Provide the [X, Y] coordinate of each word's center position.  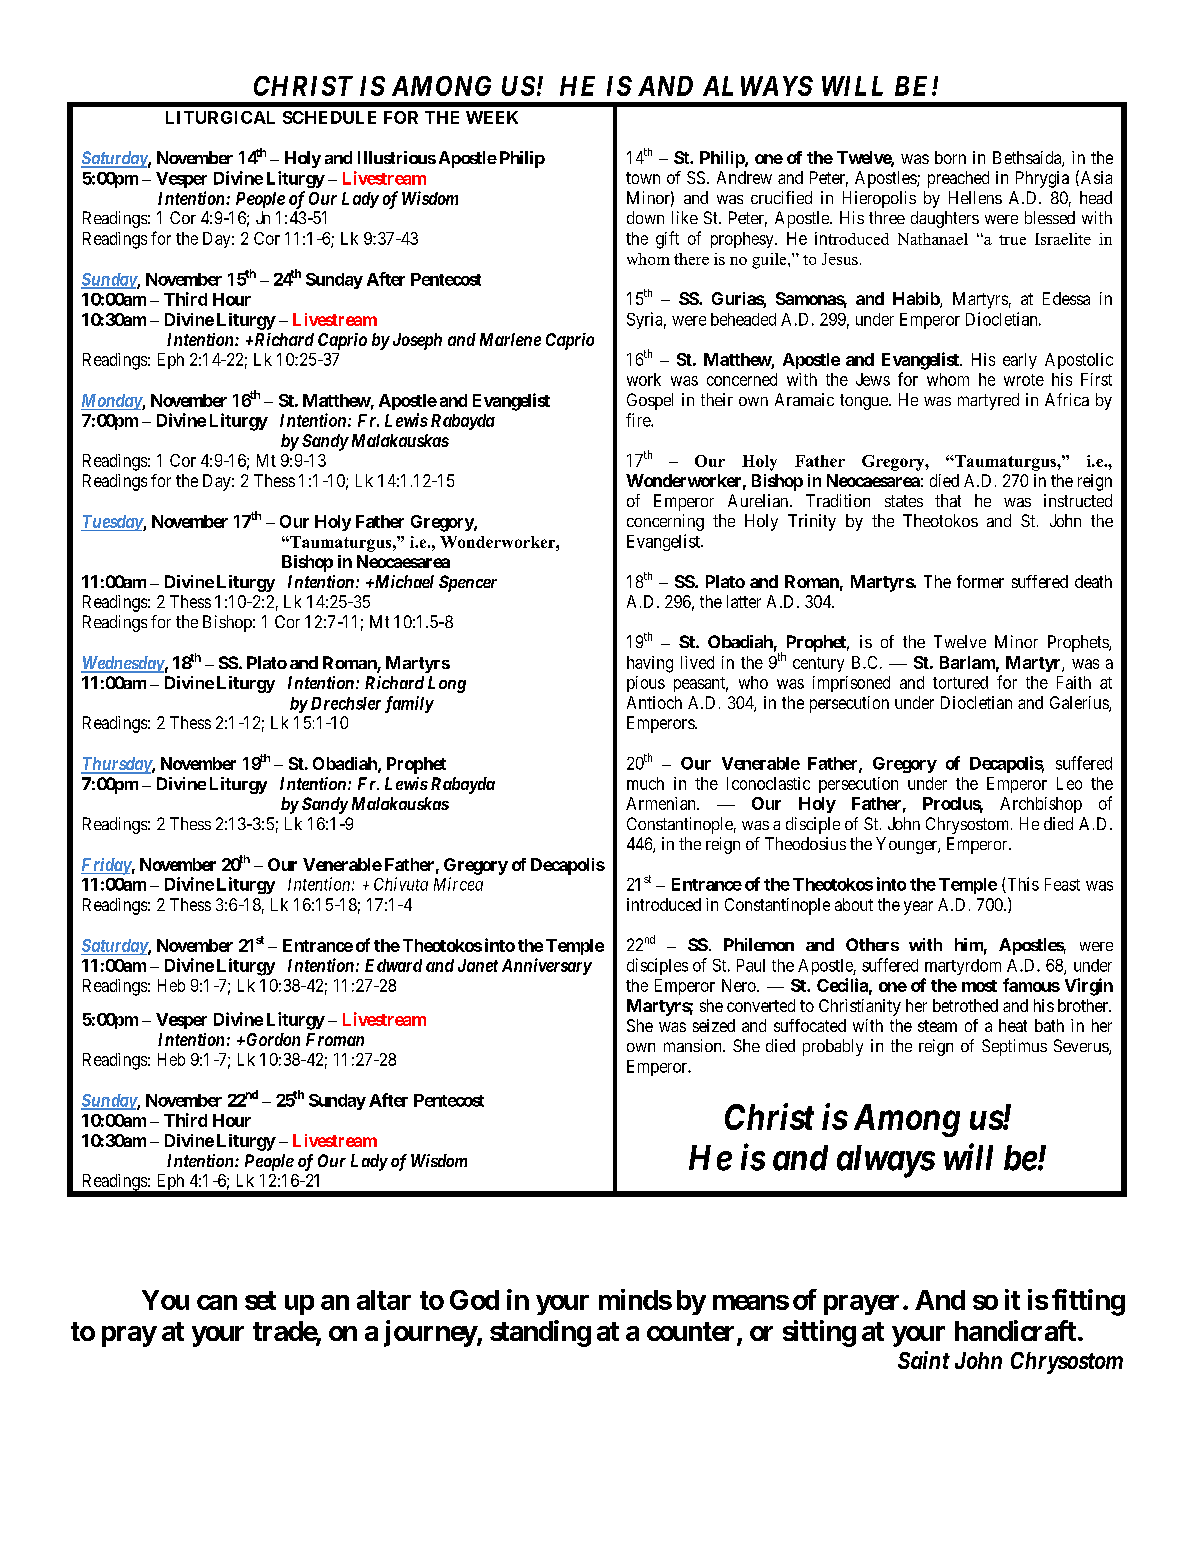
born [950, 157]
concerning [665, 522]
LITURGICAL [220, 117]
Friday [106, 866]
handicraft [1015, 1330]
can [217, 1302]
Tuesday [112, 523]
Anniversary [547, 966]
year [918, 908]
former [980, 581]
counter [692, 1333]
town [643, 178]
